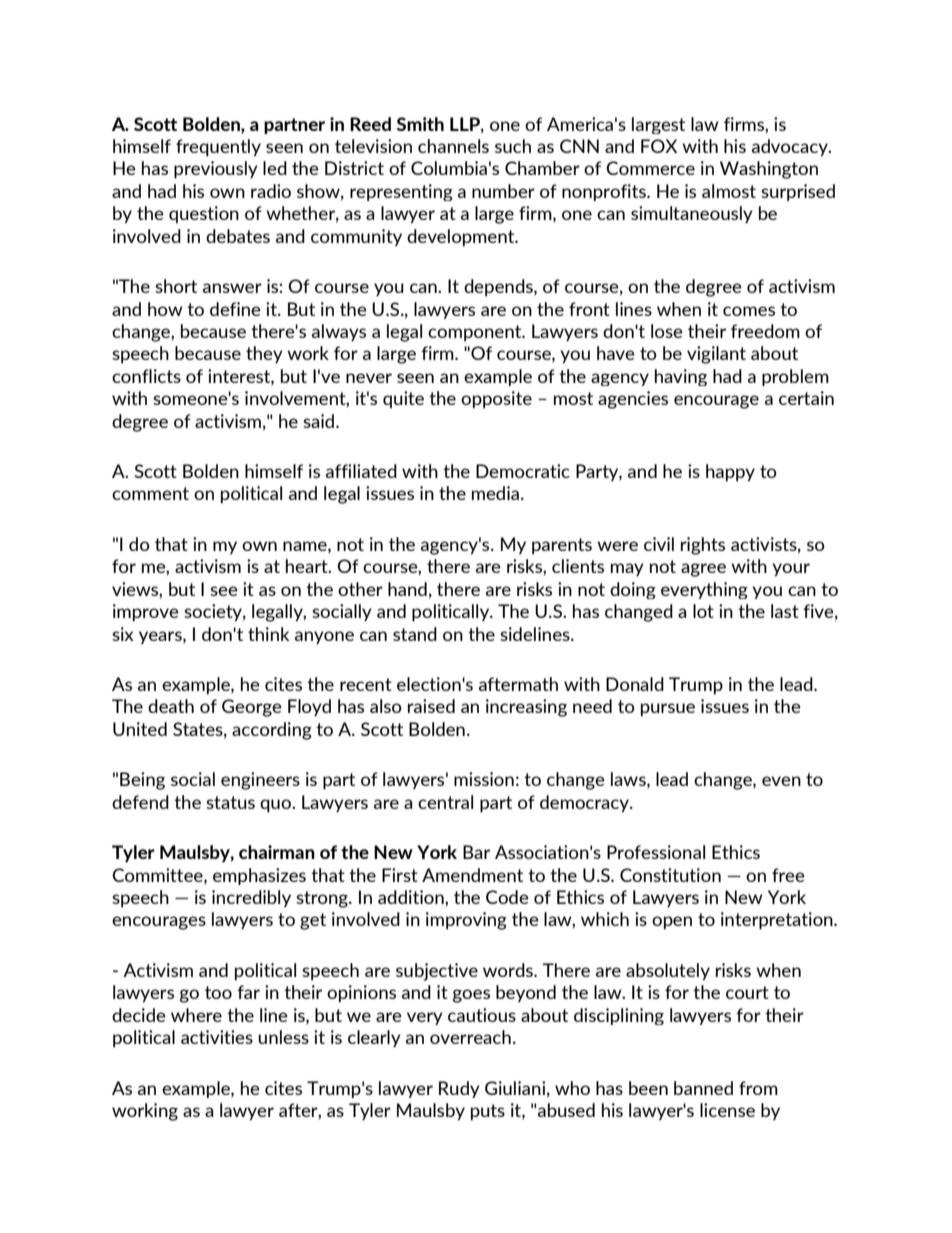 The image size is (952, 1233). Describe the element at coordinates (453, 146) in the screenshot. I see `channels` at that location.
